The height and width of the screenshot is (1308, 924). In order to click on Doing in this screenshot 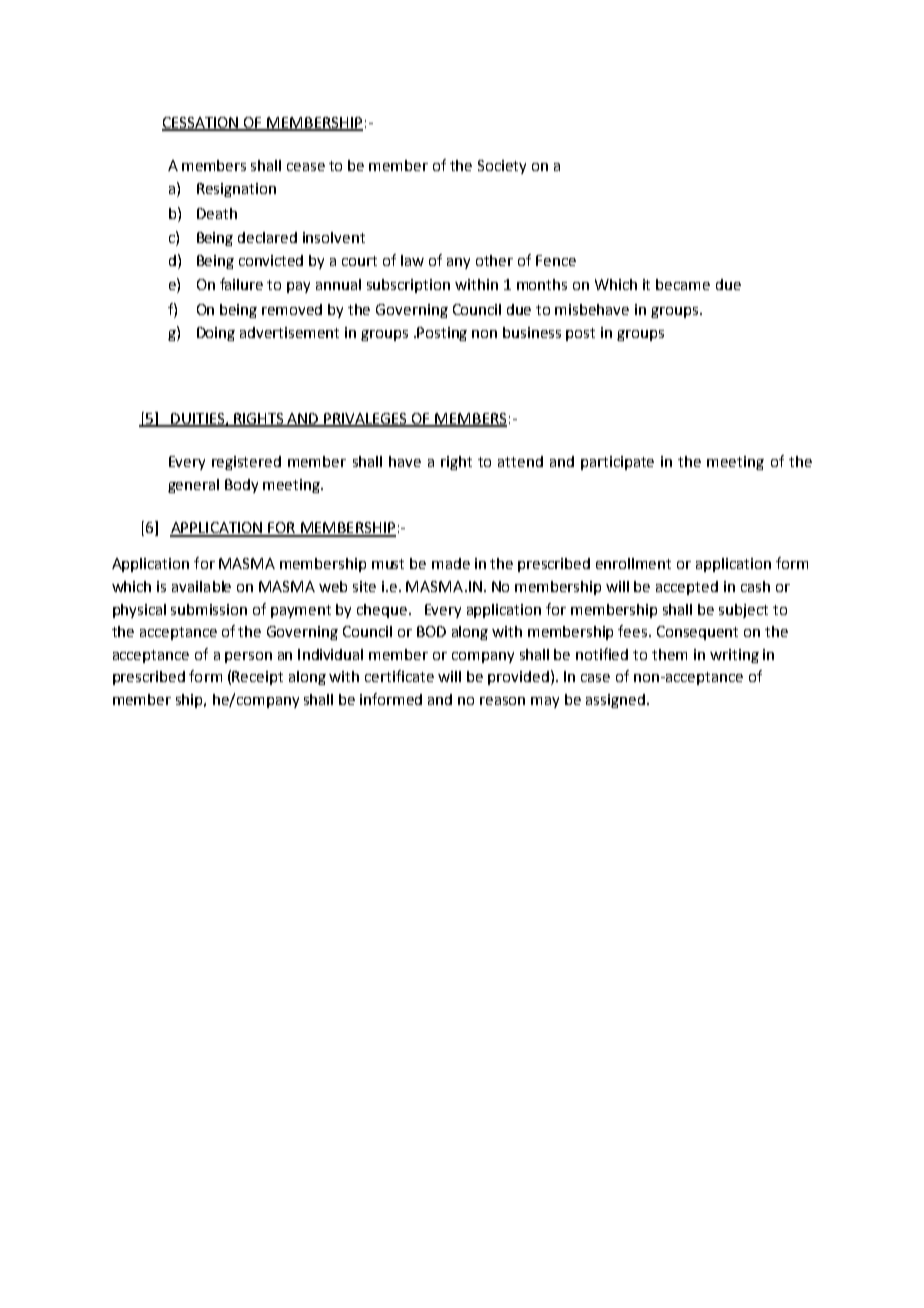, I will do `click(216, 334)`.
